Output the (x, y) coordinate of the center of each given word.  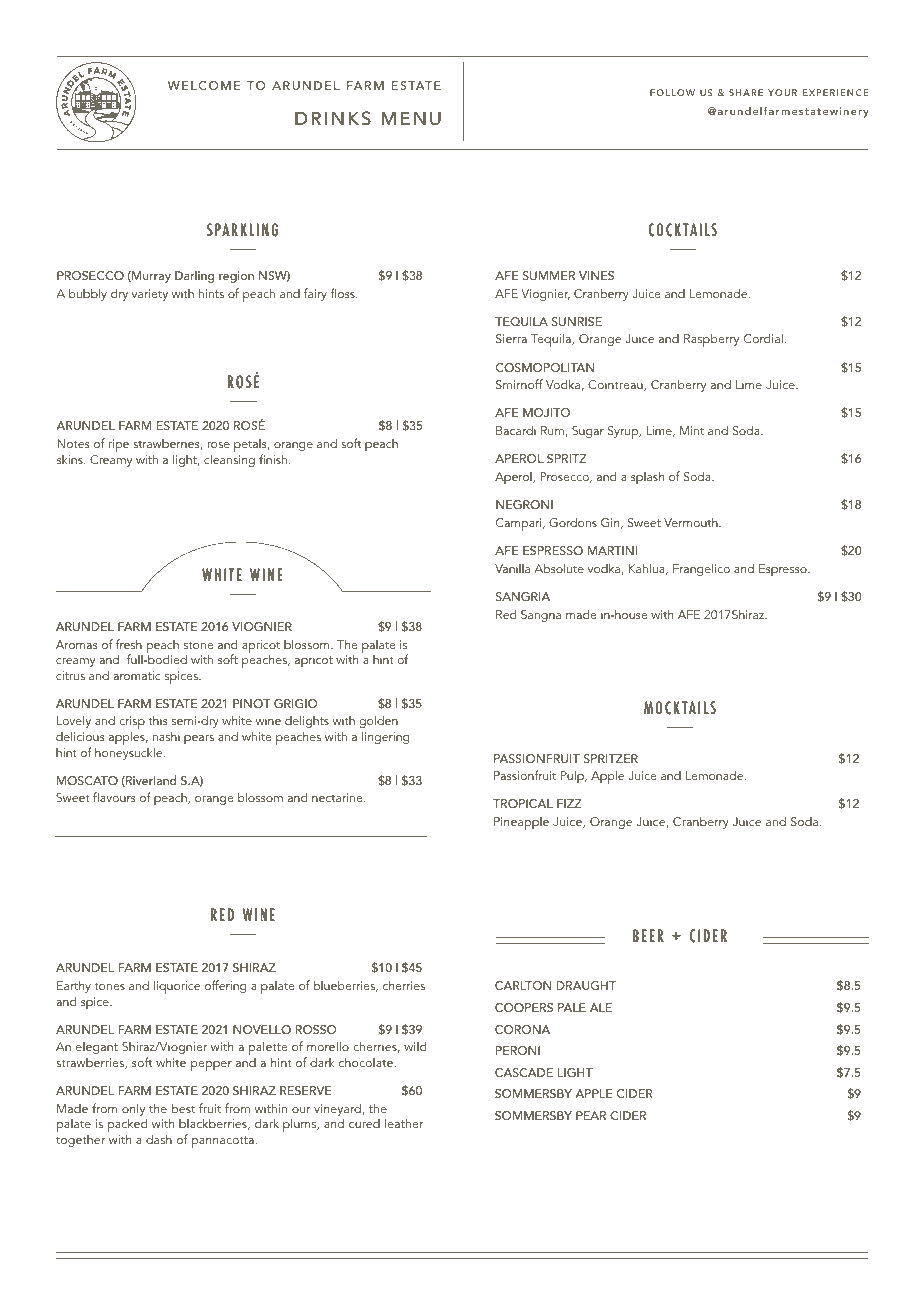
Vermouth (692, 522)
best (183, 1108)
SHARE (746, 92)
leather (404, 1123)
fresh (129, 644)
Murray (150, 277)
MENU (411, 119)
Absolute (559, 568)
